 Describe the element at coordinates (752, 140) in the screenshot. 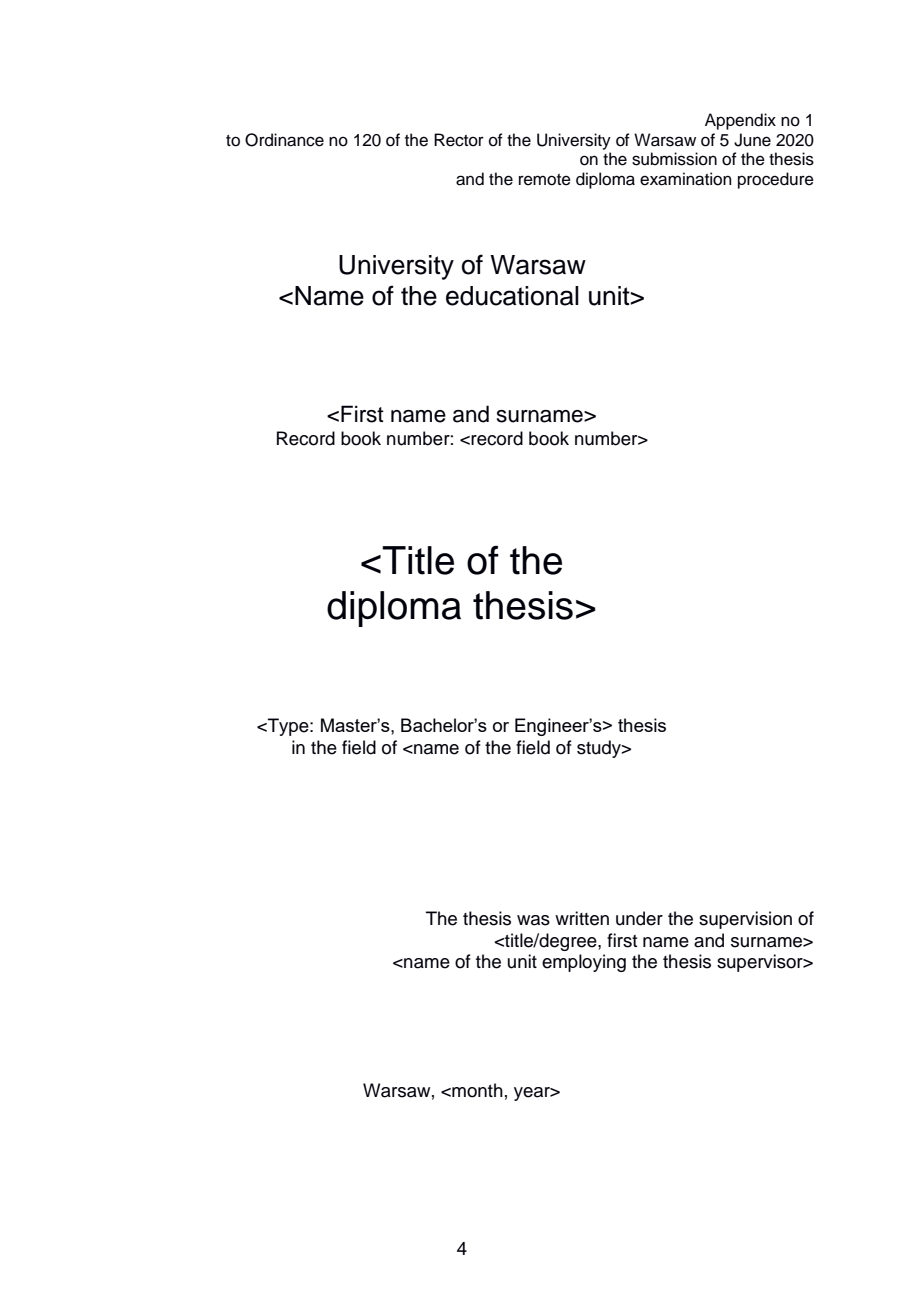

I see `June` at that location.
